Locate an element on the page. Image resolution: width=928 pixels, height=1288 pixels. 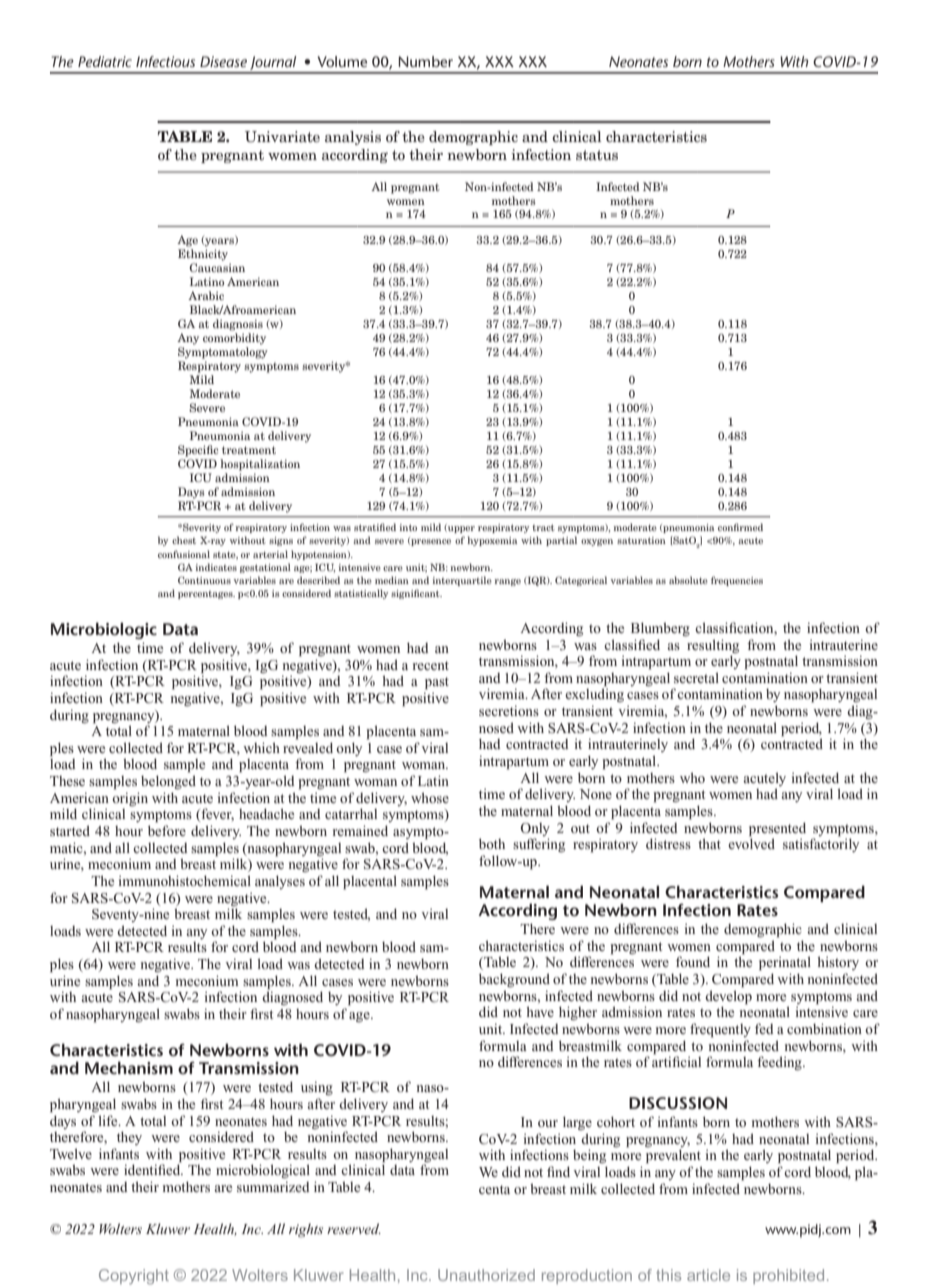
Number is located at coordinates (426, 61).
